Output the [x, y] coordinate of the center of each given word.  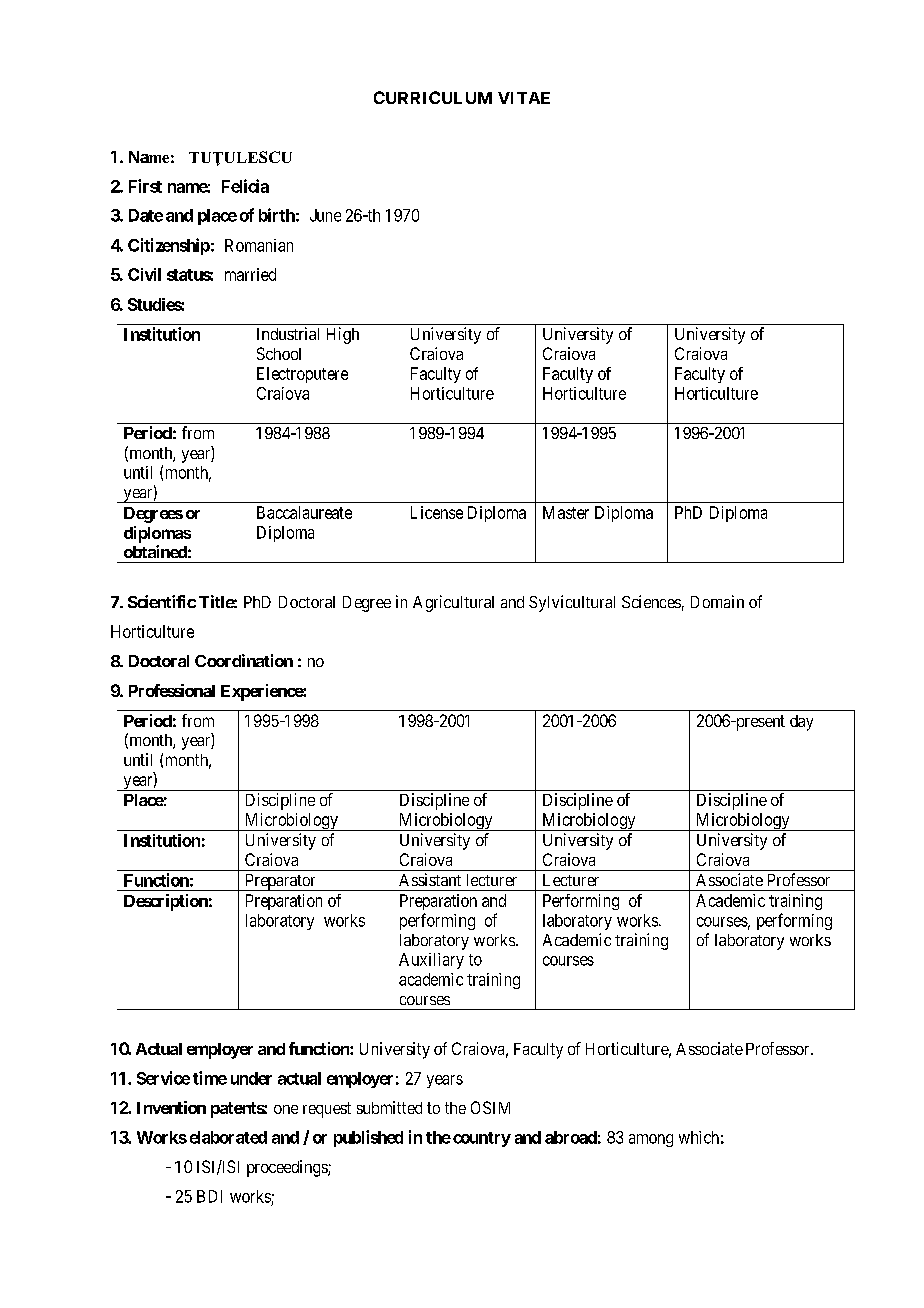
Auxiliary [431, 961]
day [801, 723]
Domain [717, 601]
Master [566, 512]
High [343, 335]
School [279, 353]
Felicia [245, 186]
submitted [389, 1107]
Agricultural [453, 603]
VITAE [524, 98]
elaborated [228, 1137]
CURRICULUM [433, 97]
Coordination [244, 660]
